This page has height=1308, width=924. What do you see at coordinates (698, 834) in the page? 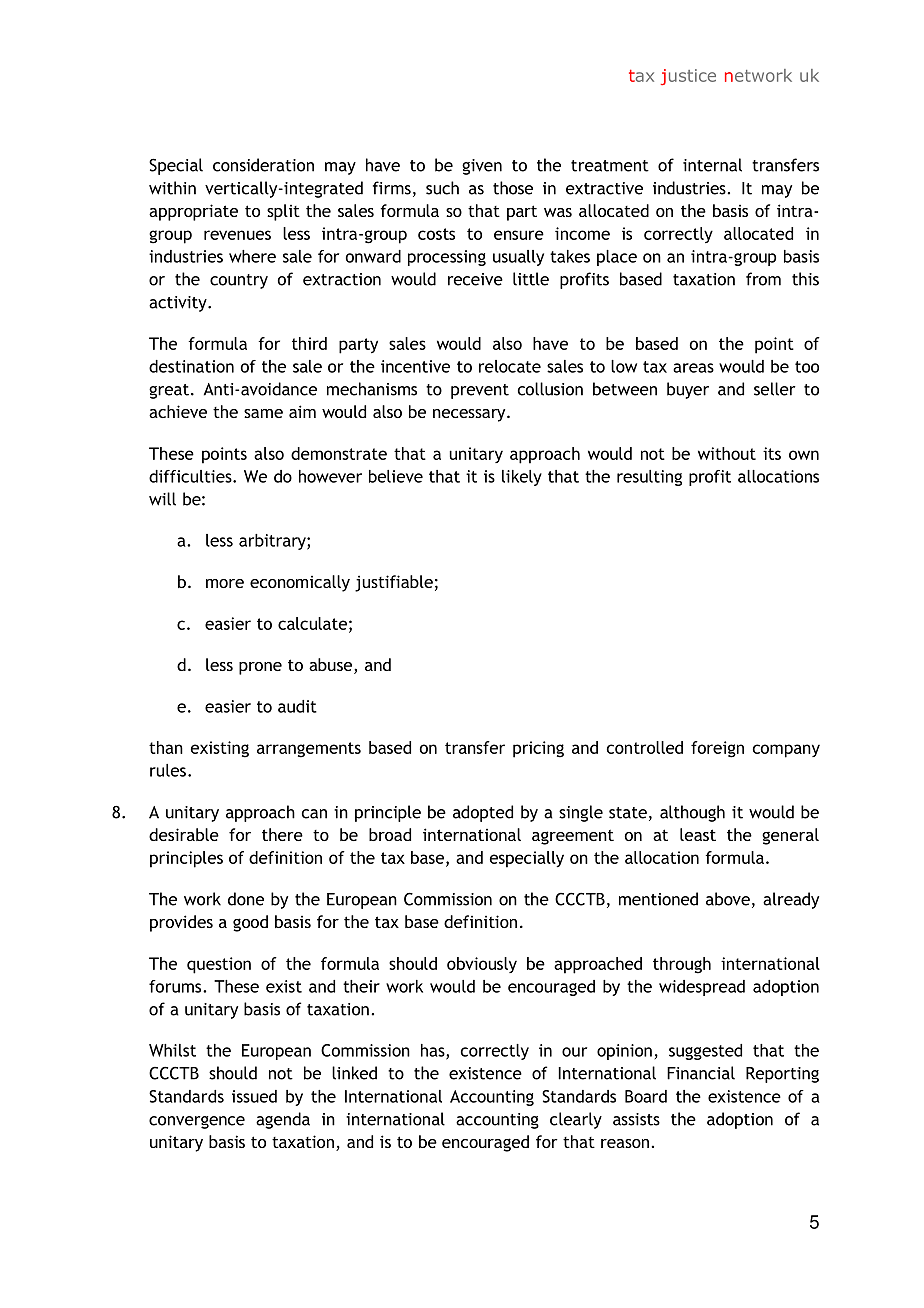
I see `least` at bounding box center [698, 834].
